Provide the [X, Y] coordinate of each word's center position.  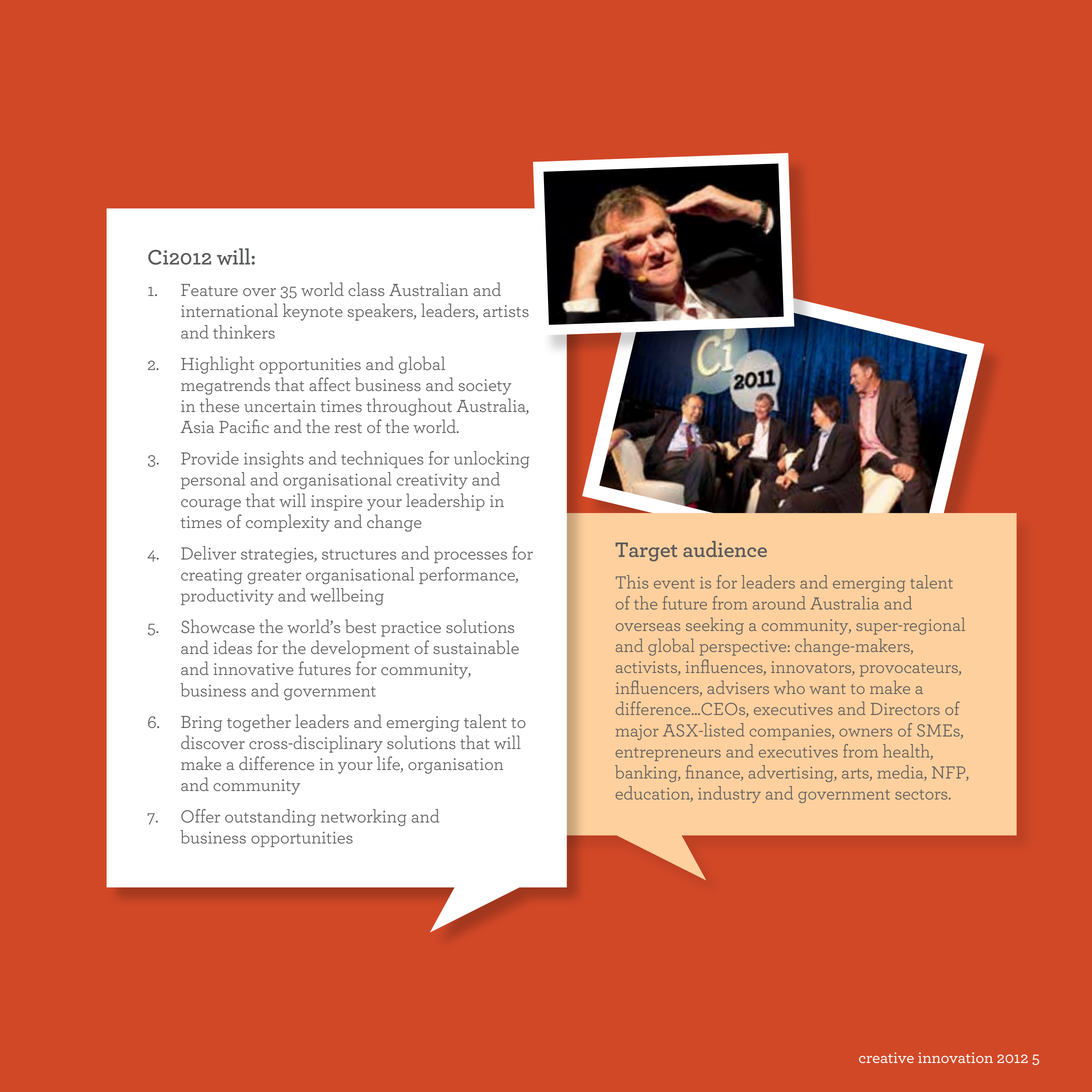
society [484, 387]
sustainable [476, 647]
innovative [254, 669]
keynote [313, 312]
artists [506, 311]
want [828, 689]
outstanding [270, 817]
